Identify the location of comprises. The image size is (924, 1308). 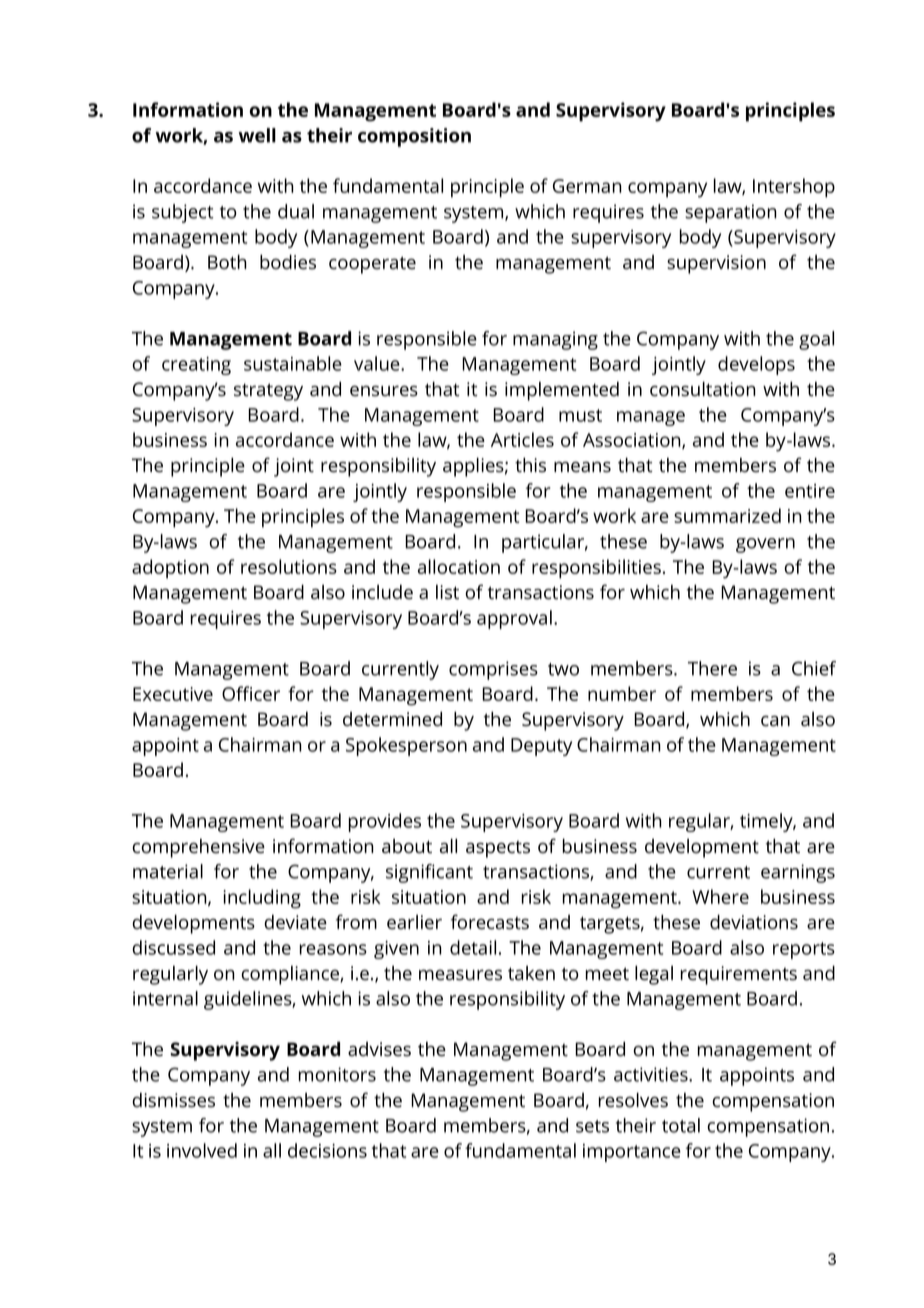
(493, 670).
